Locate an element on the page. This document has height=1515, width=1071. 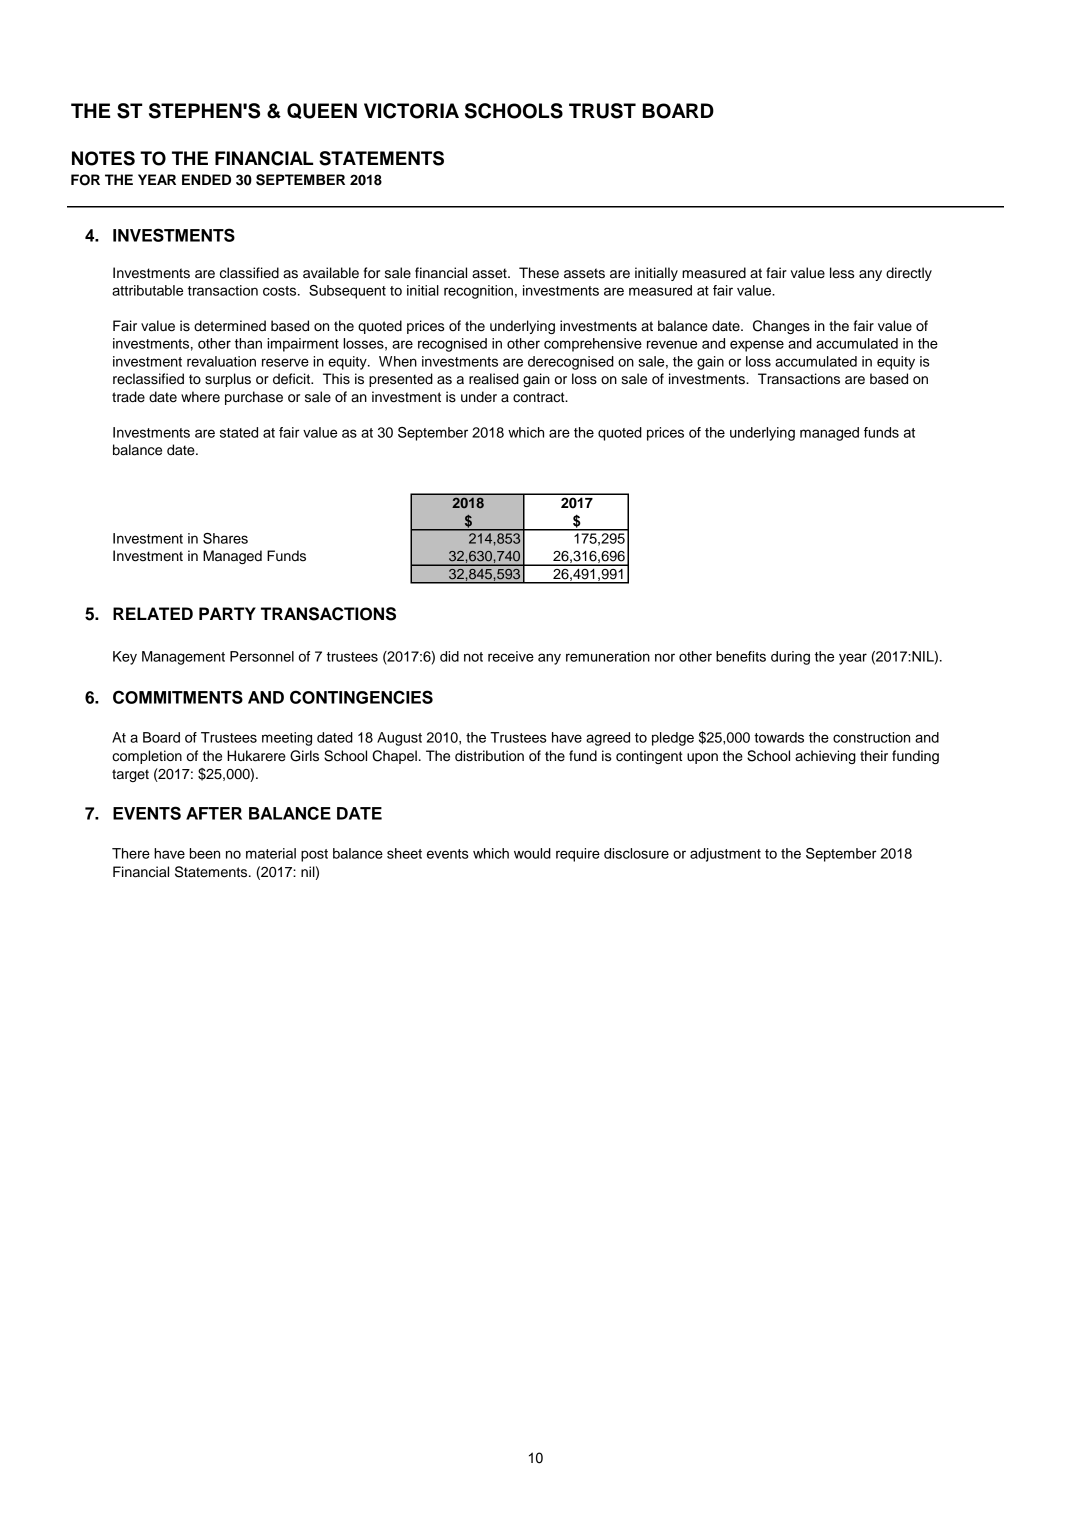
receive is located at coordinates (511, 656).
